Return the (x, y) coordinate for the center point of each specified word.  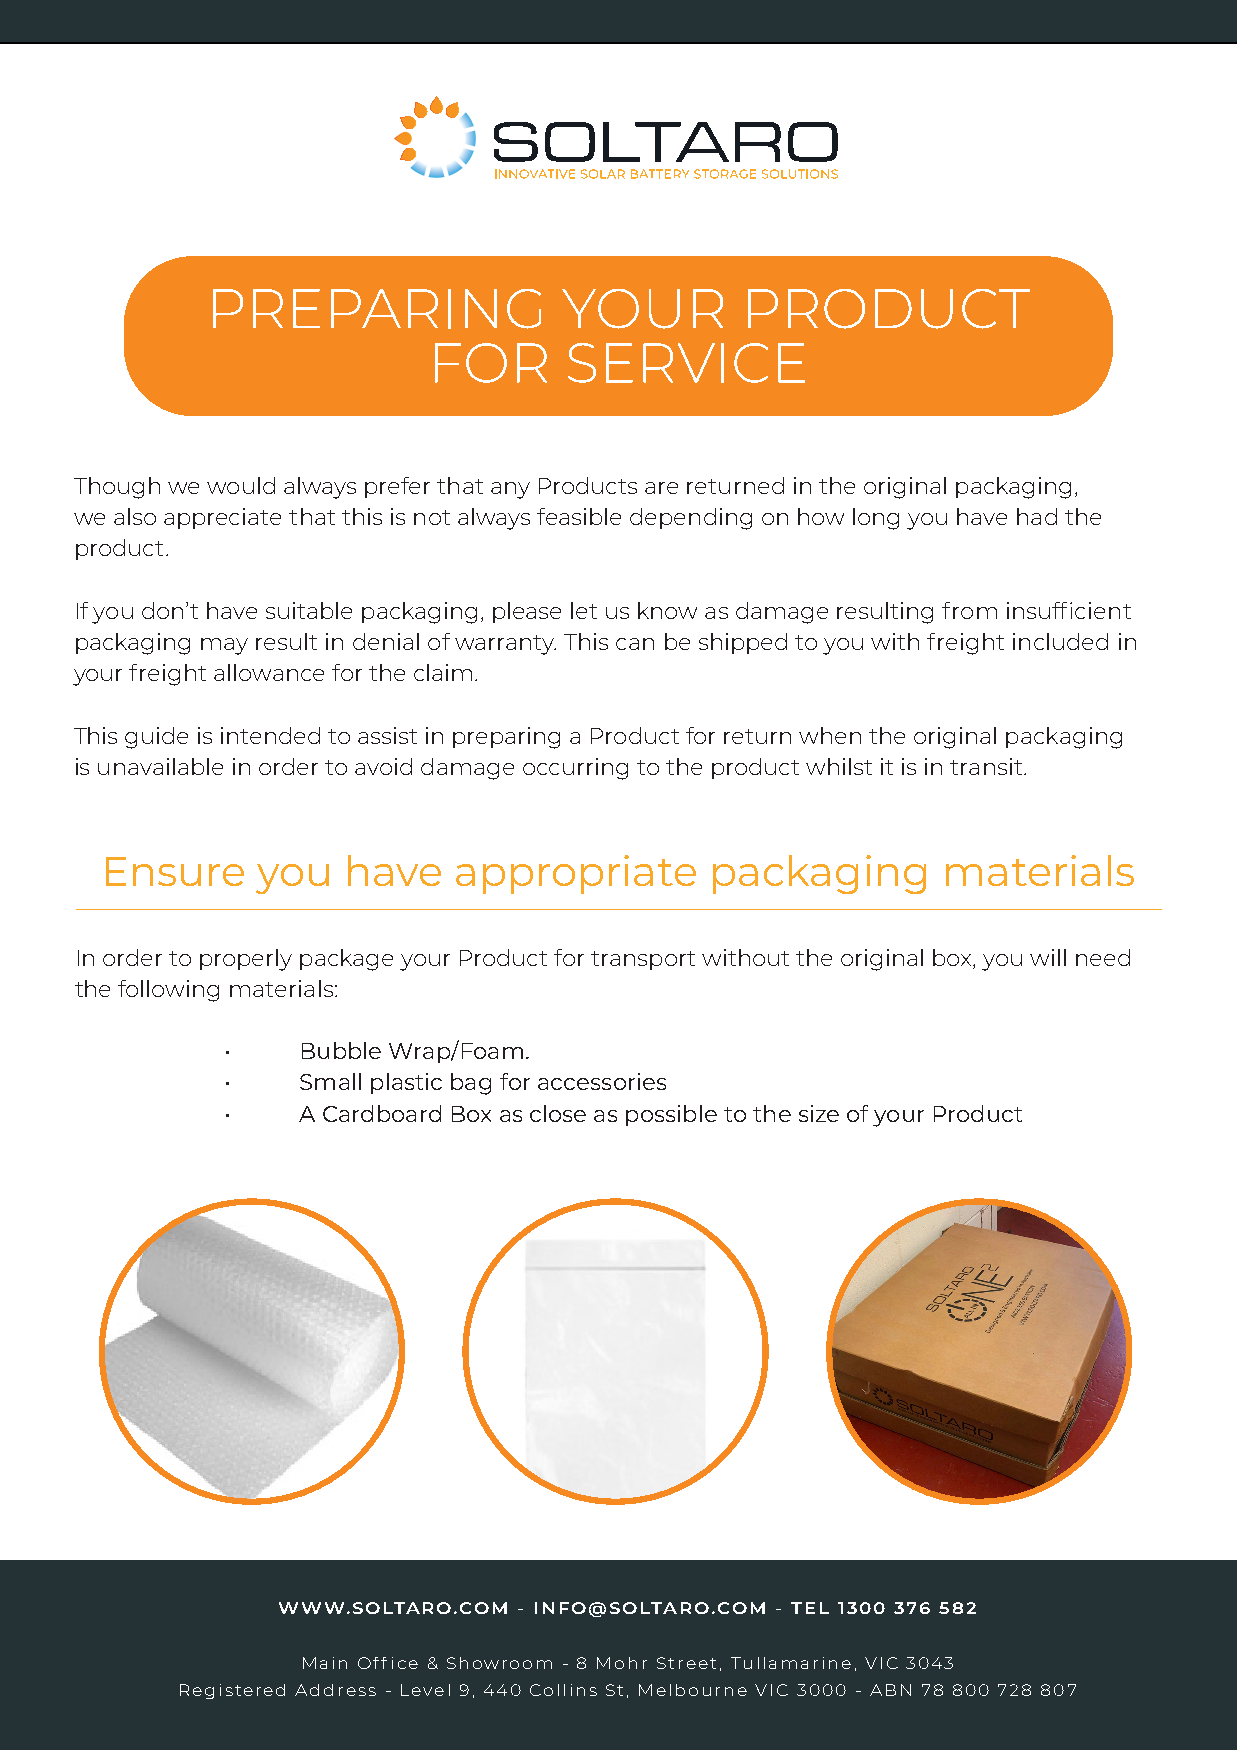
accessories (602, 1081)
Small (330, 1081)
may (224, 646)
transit (987, 766)
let (584, 610)
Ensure (175, 871)
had (1037, 516)
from (969, 610)
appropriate (576, 874)
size (819, 1113)
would (241, 485)
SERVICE (686, 363)
